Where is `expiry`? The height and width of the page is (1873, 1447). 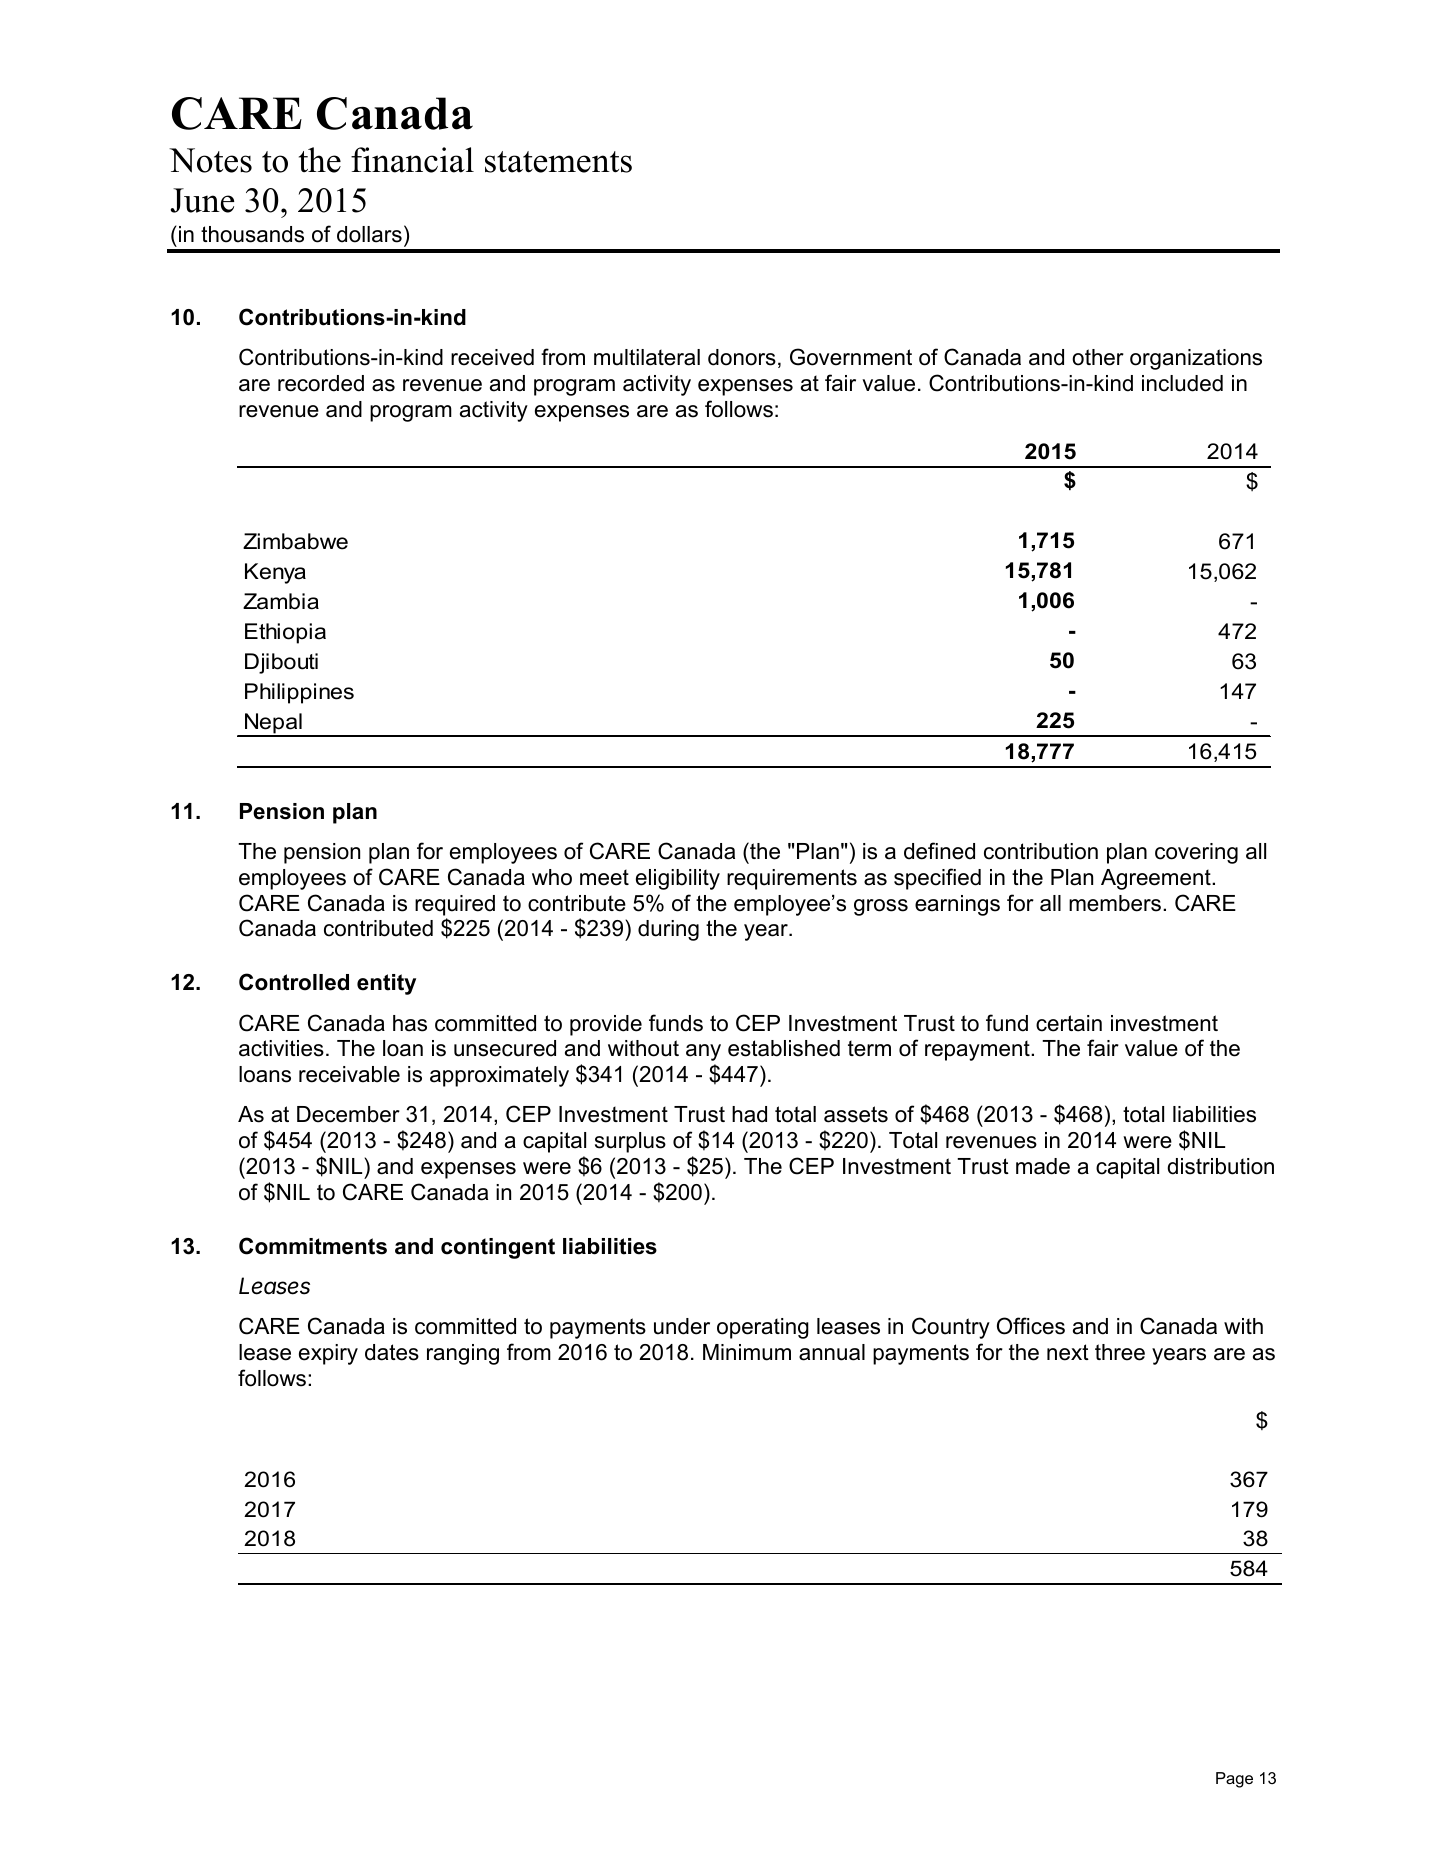 expiry is located at coordinates (328, 1354).
